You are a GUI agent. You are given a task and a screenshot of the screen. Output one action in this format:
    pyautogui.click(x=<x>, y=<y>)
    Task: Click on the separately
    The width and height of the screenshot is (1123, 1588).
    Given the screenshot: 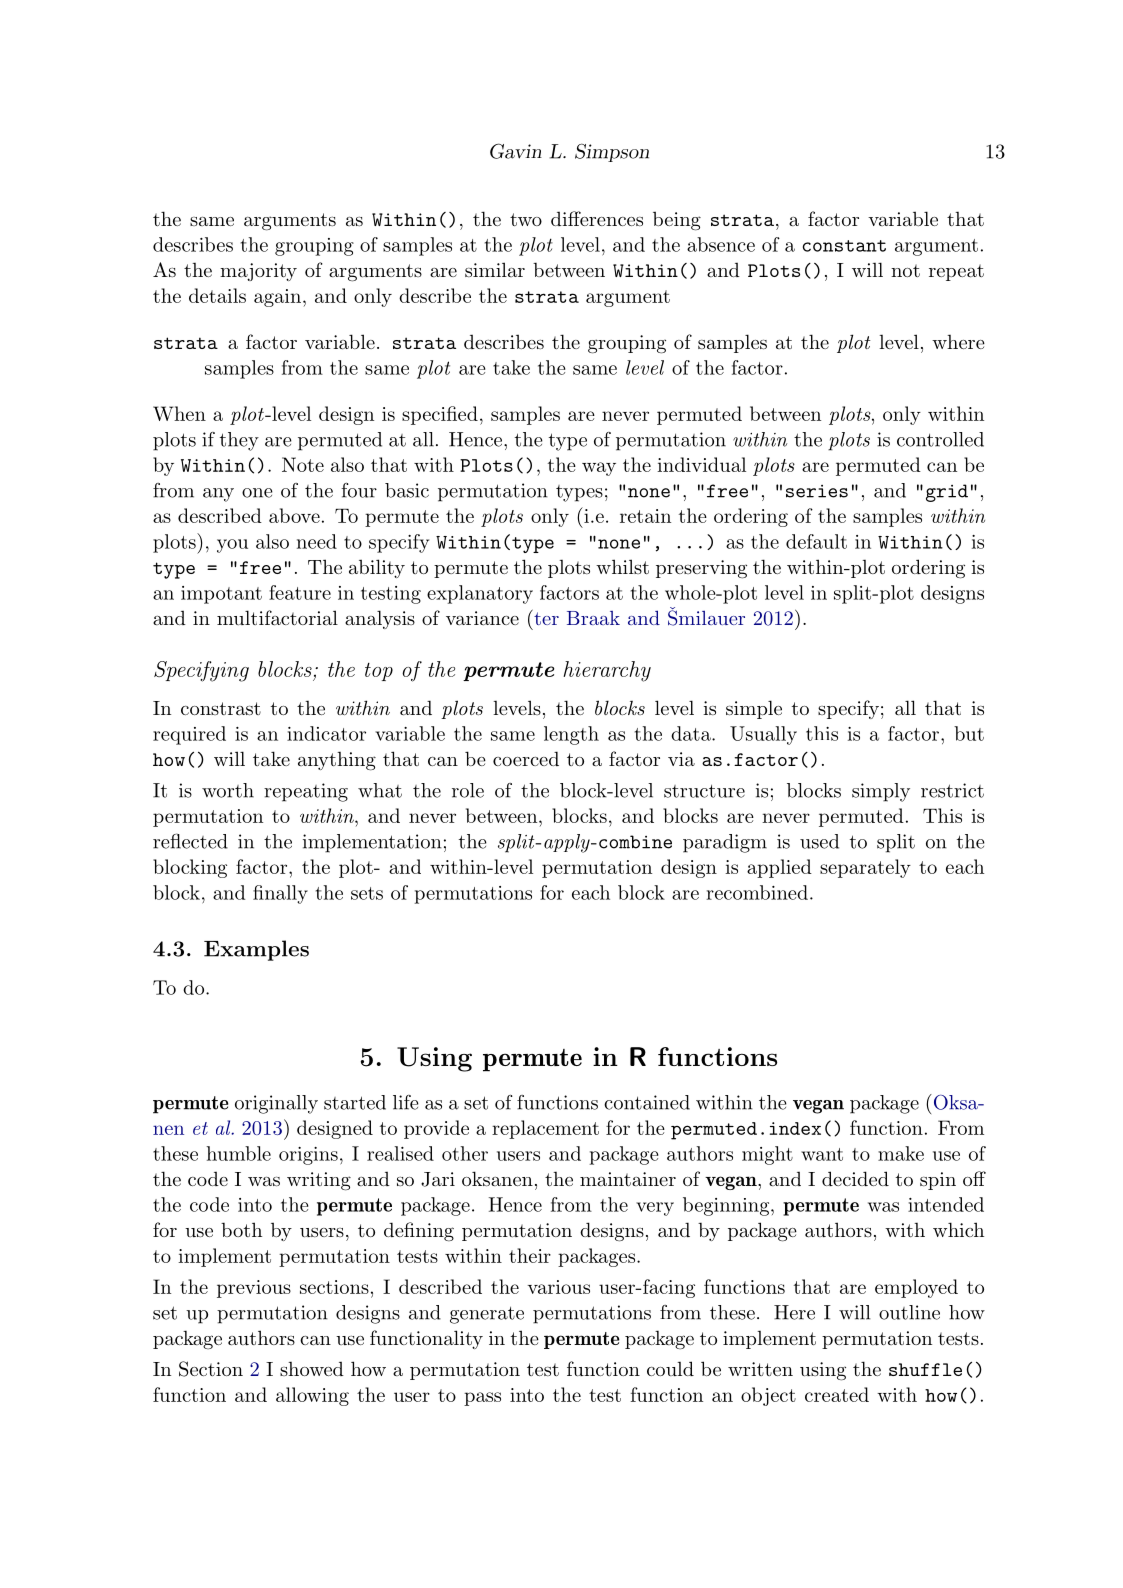 What is the action you would take?
    pyautogui.click(x=865, y=868)
